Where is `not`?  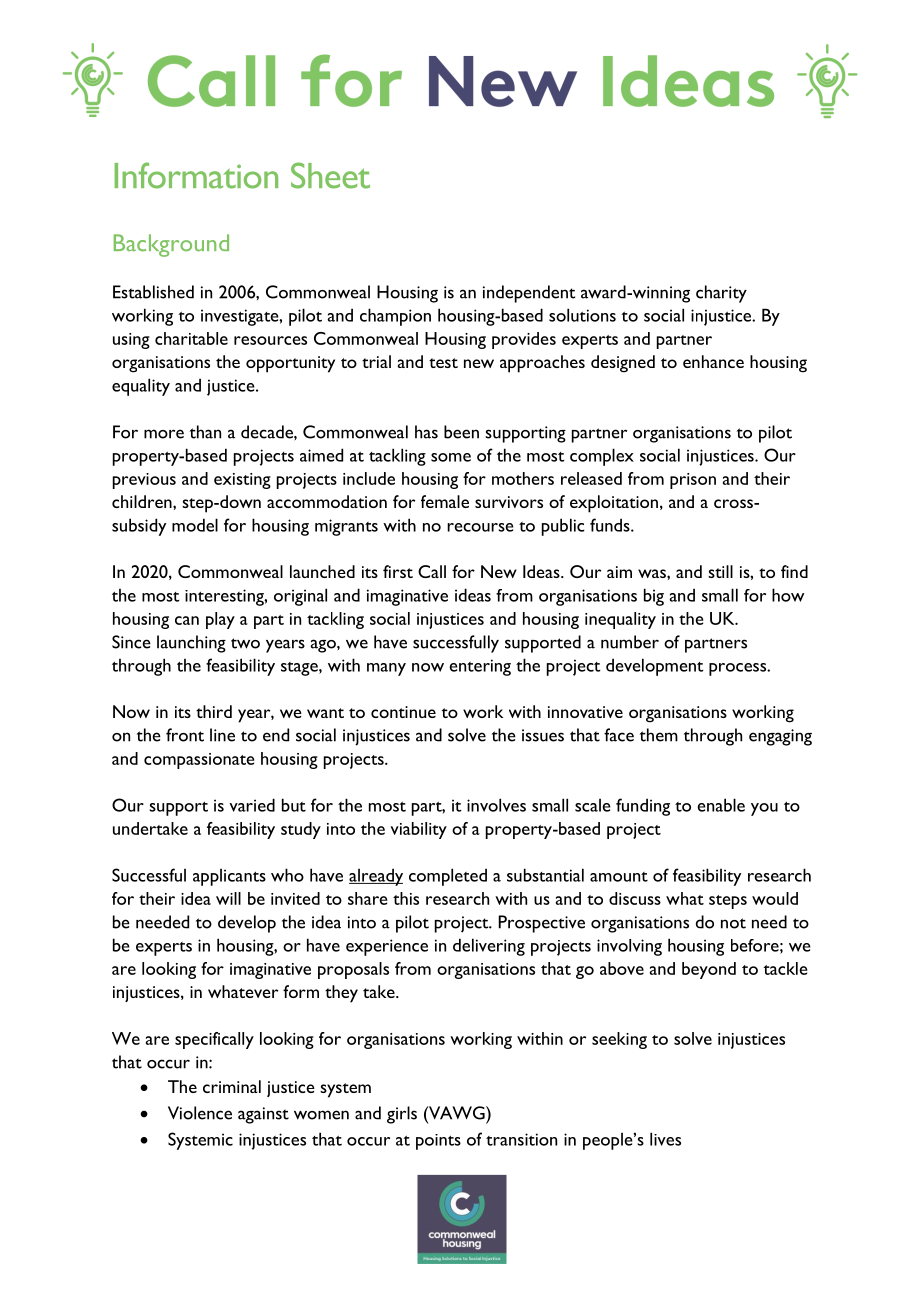
not is located at coordinates (733, 923).
